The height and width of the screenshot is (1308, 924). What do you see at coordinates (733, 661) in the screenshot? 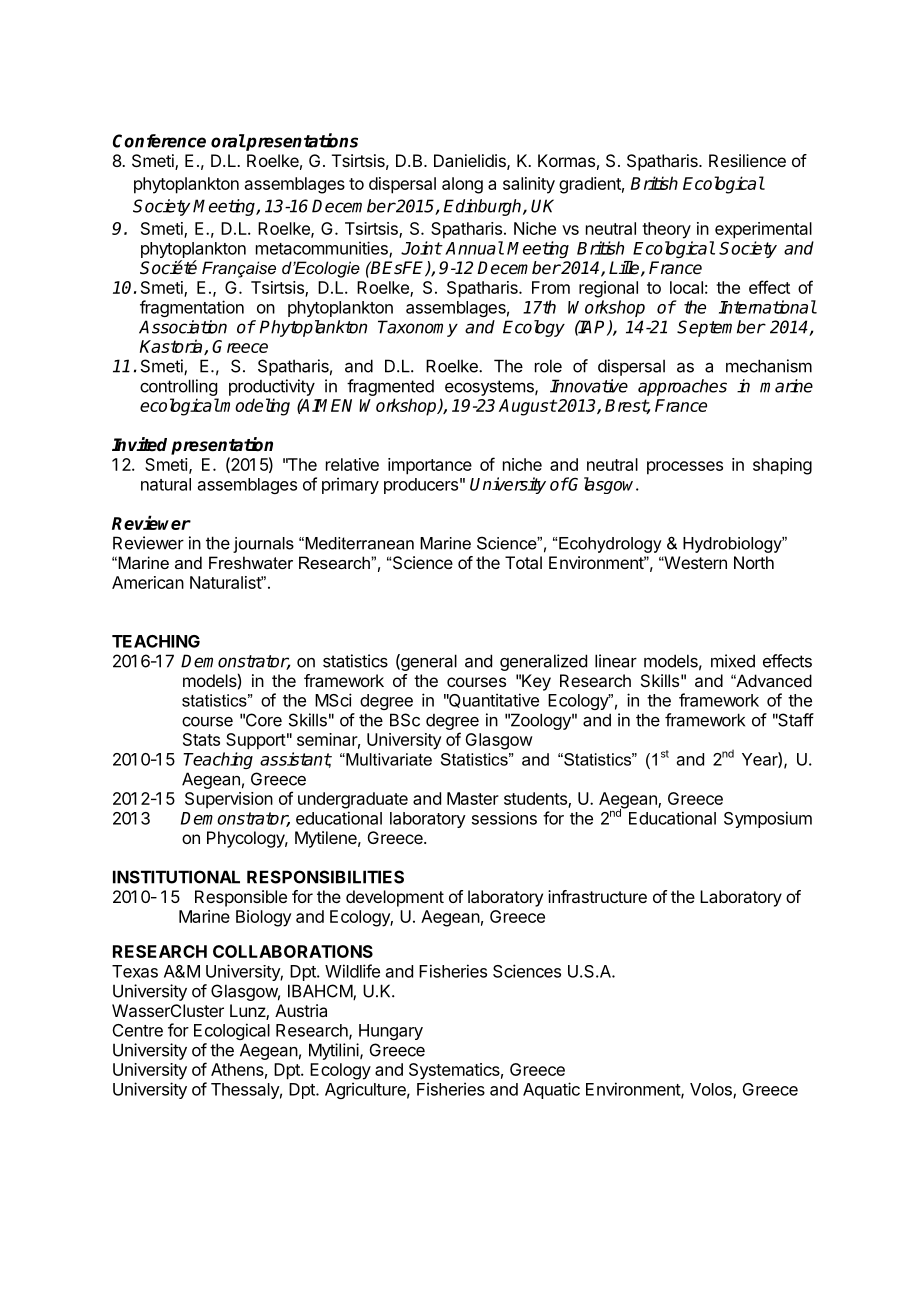
I see `mixed` at bounding box center [733, 661].
